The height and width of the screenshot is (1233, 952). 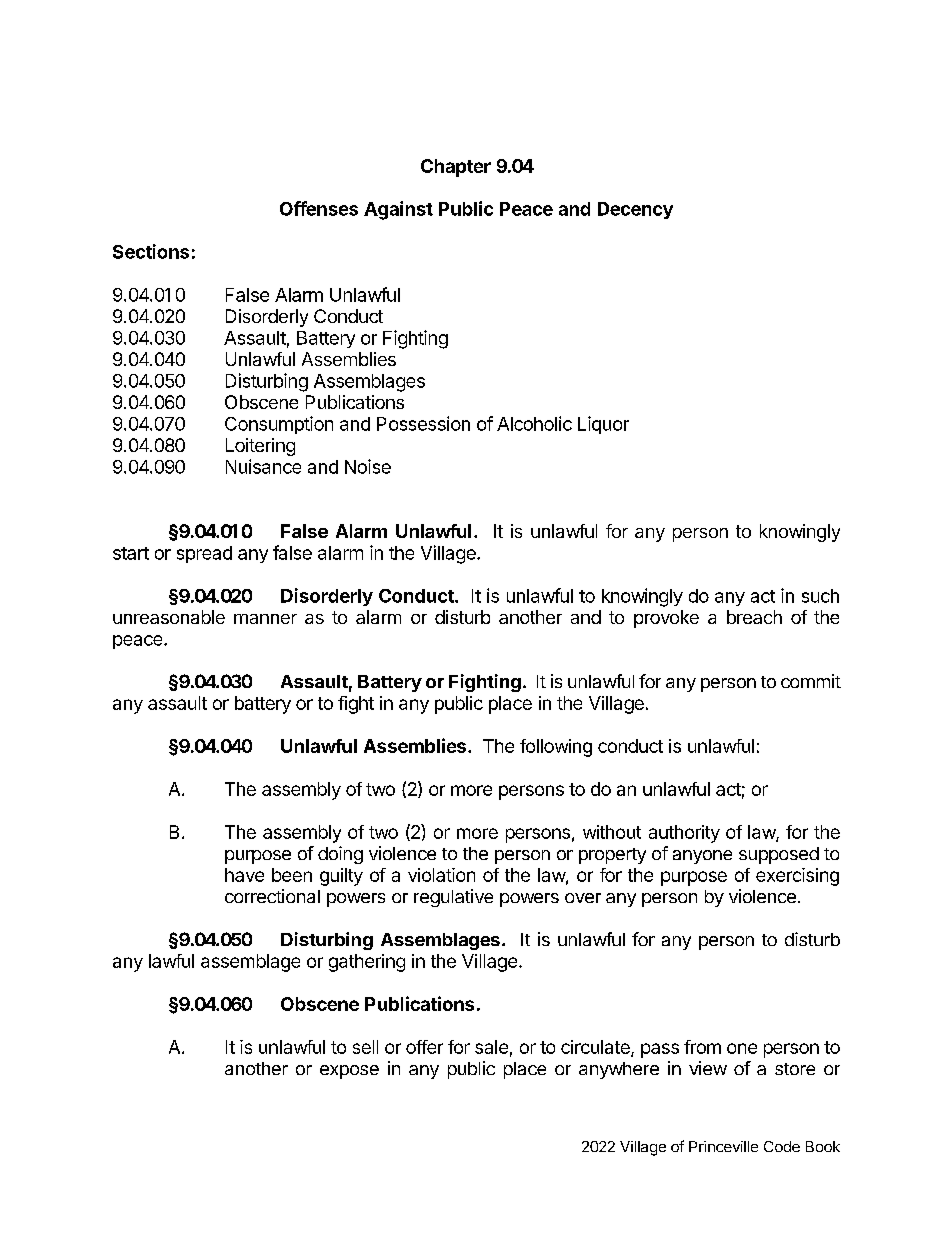 What do you see at coordinates (635, 210) in the screenshot?
I see `Decency` at bounding box center [635, 210].
